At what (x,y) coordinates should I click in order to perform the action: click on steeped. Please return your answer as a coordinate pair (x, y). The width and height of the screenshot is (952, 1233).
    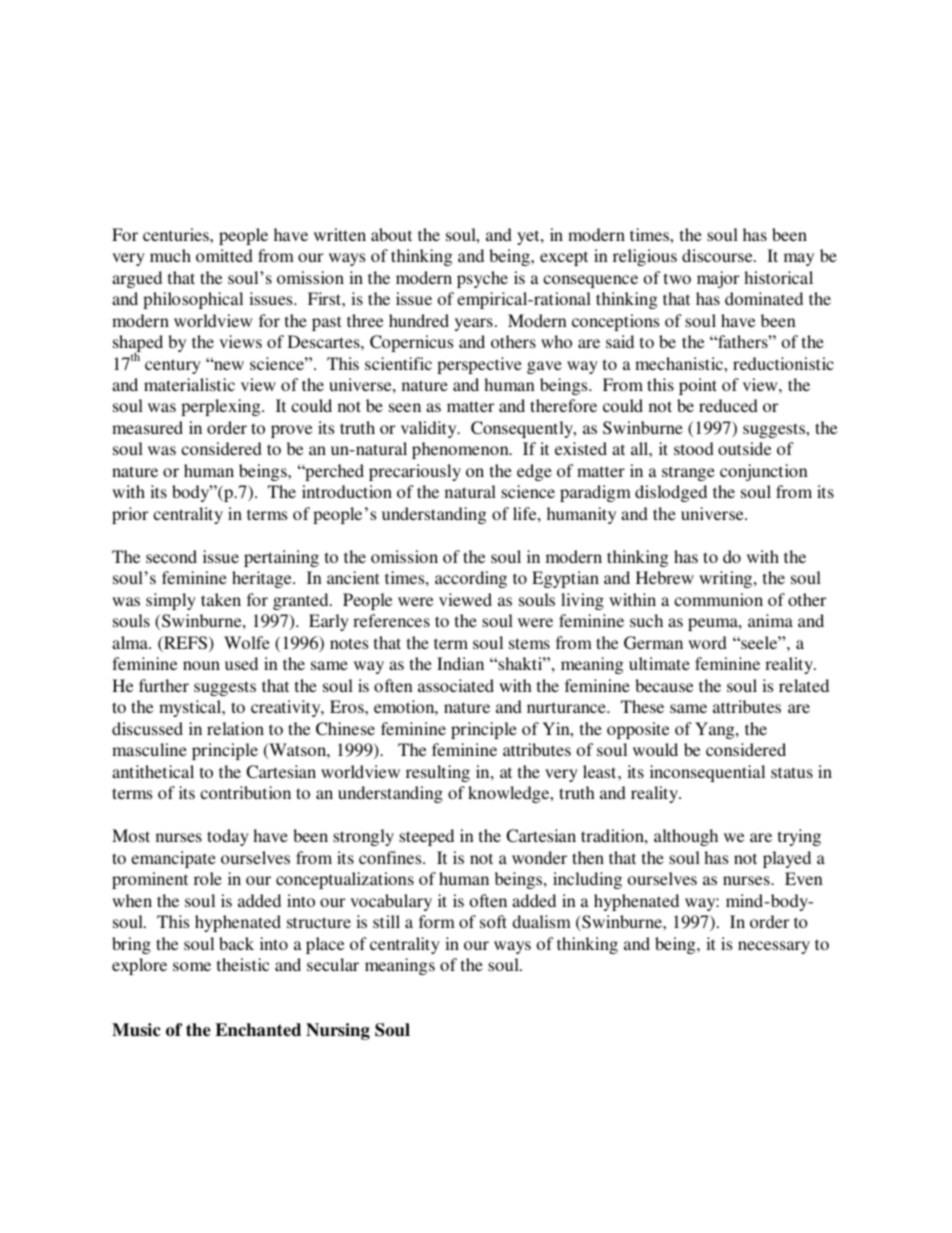
    Looking at the image, I should click on (426, 837).
